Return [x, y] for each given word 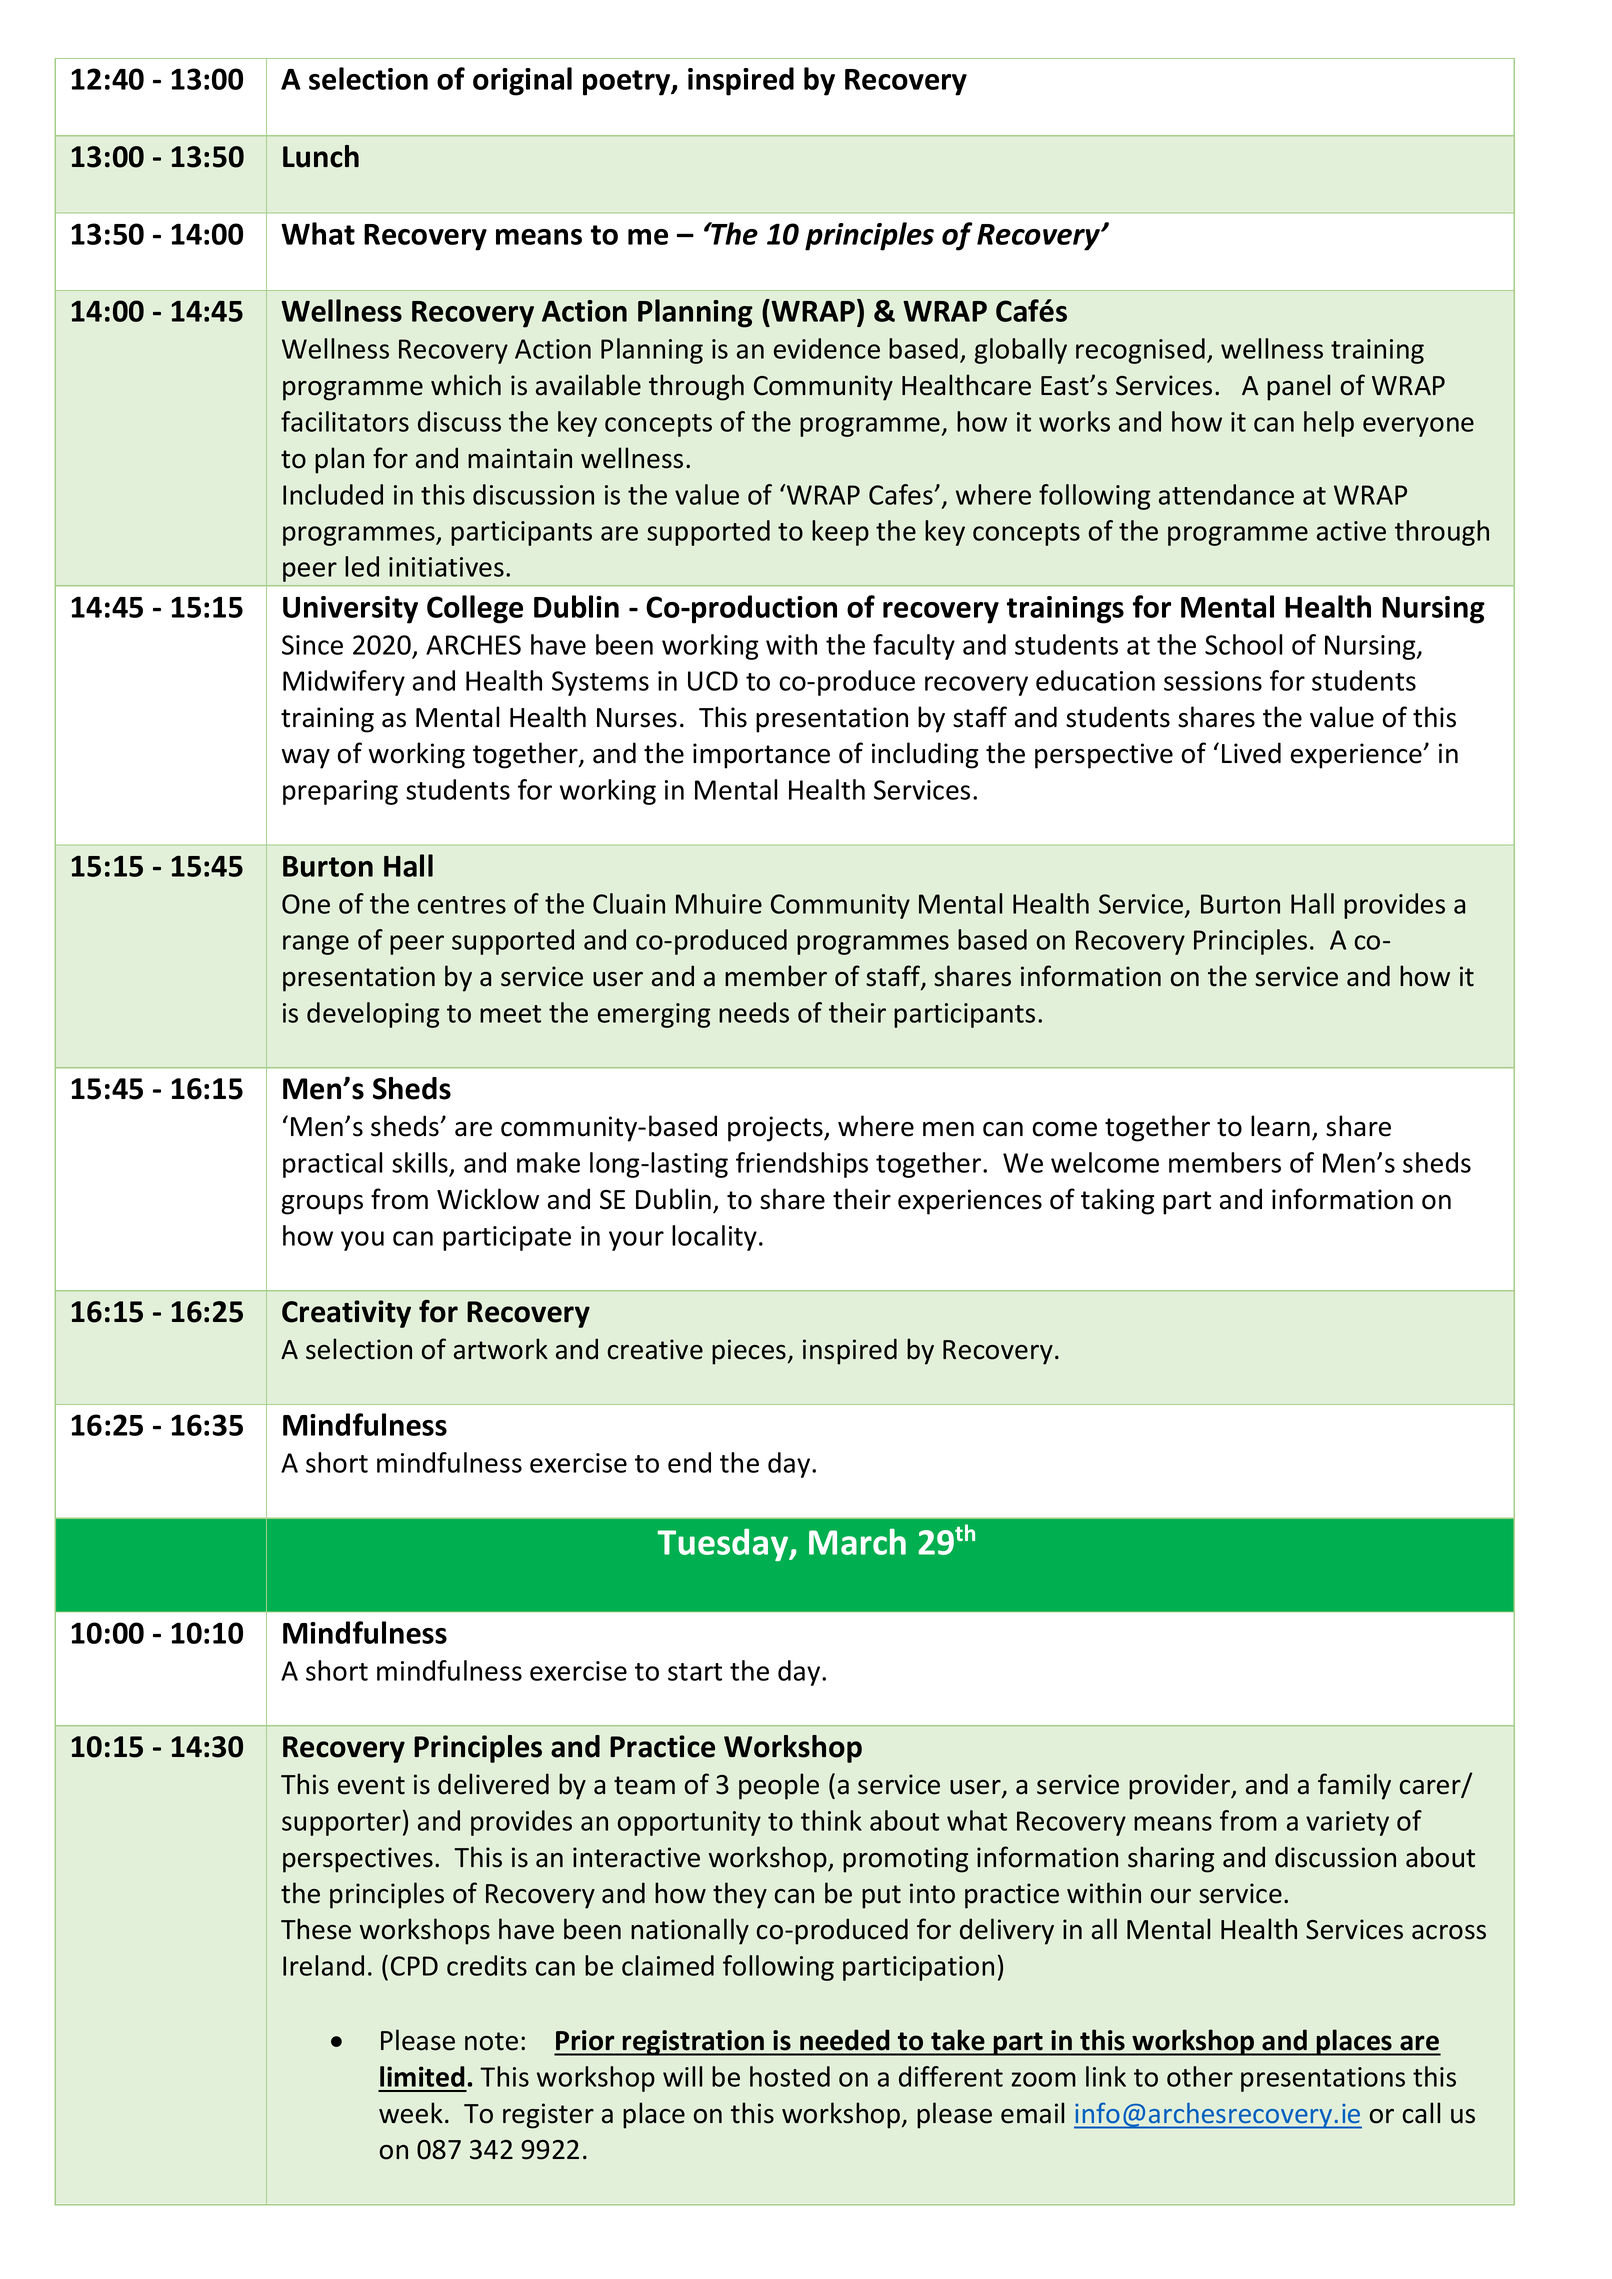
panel [1298, 387]
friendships [802, 1165]
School [1243, 644]
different [951, 2076]
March [857, 1541]
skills [421, 1164]
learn [1280, 1126]
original [522, 81]
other [1200, 2076]
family [1354, 1786]
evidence [827, 348]
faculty [914, 647]
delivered [493, 1784]
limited [422, 2076]
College [475, 609]
